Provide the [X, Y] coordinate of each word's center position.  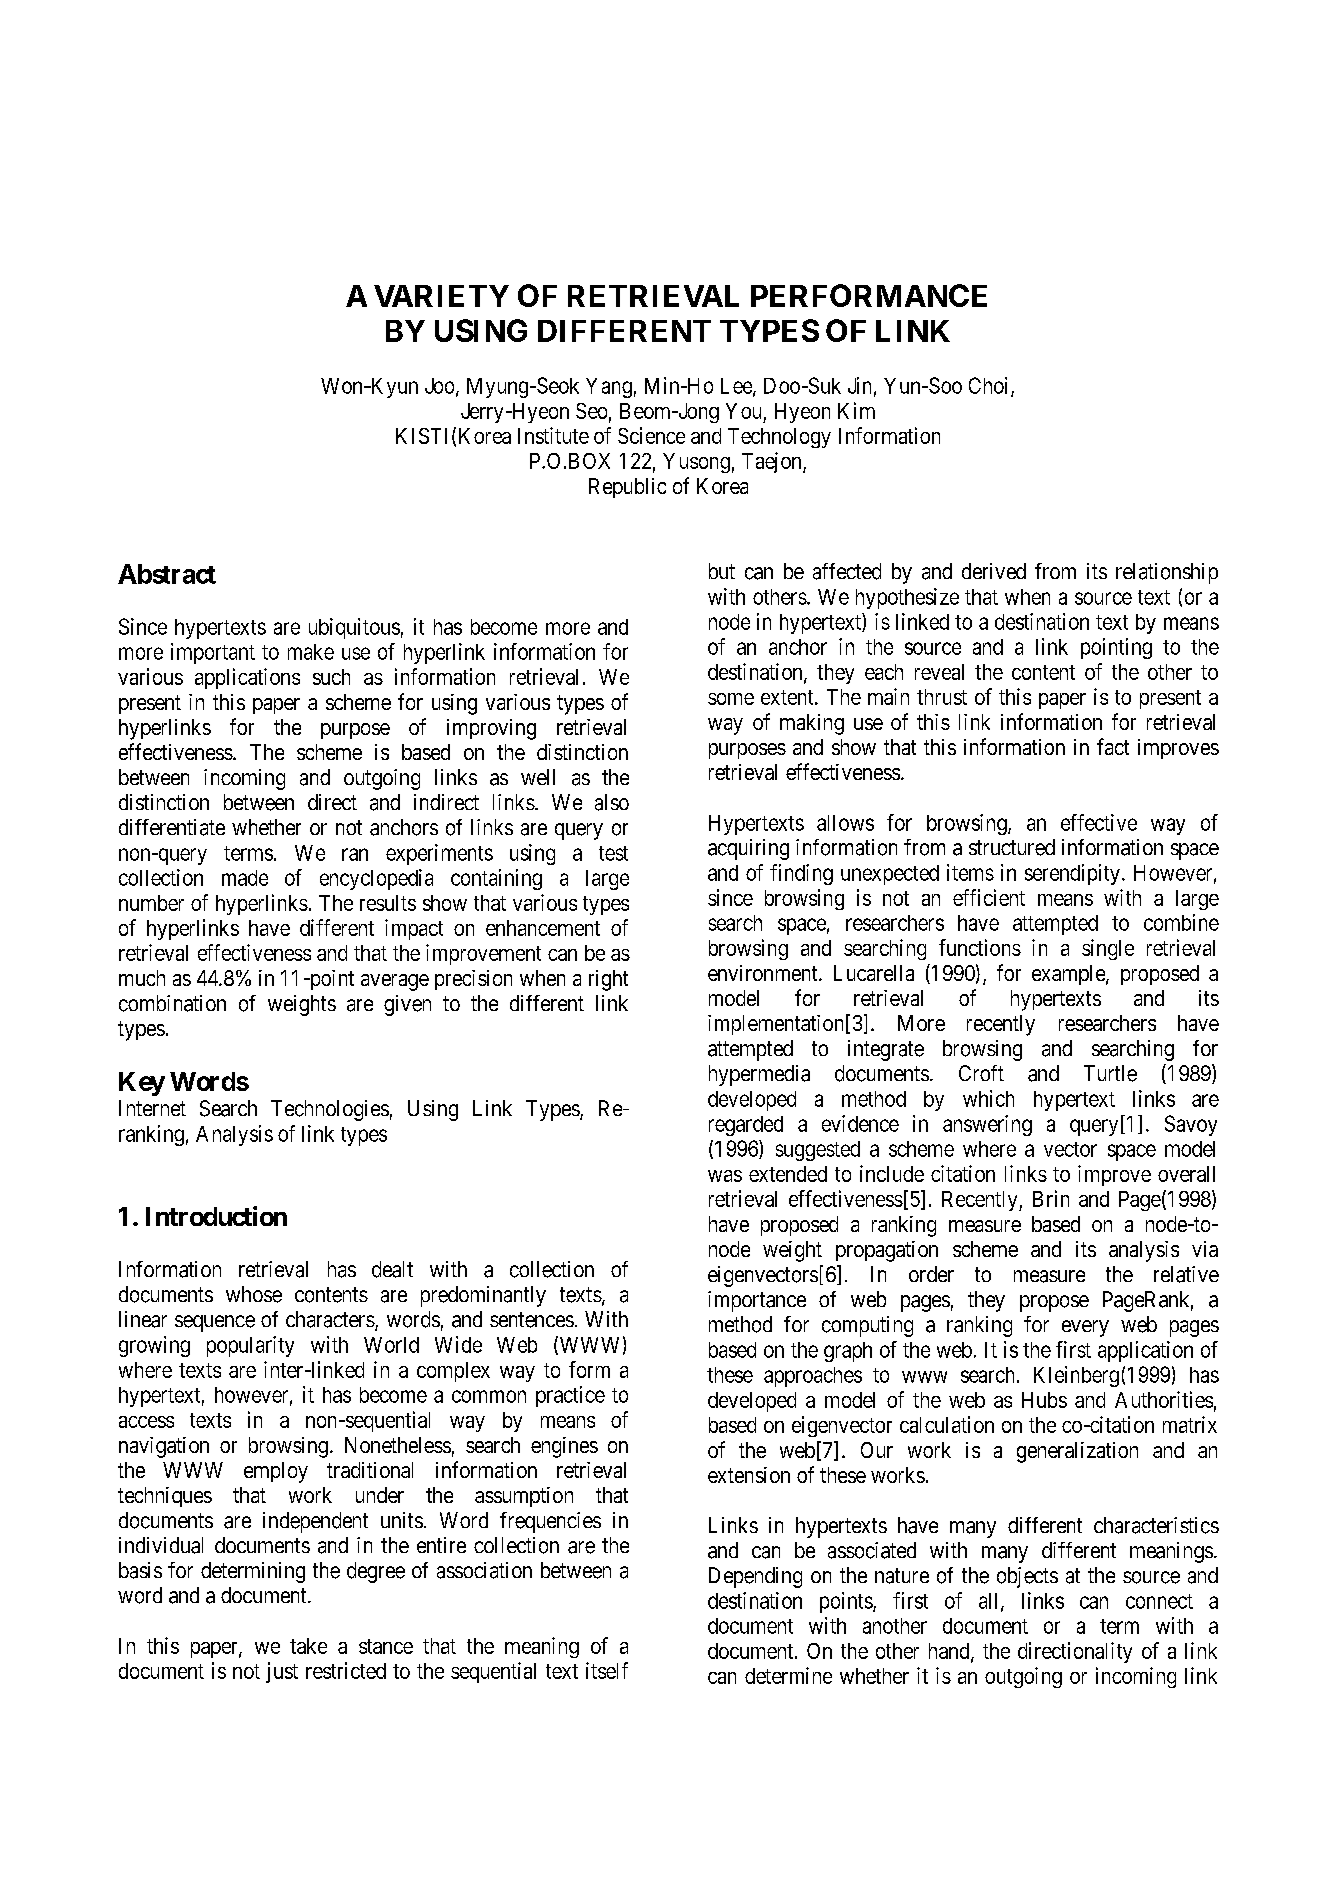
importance [757, 1301]
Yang [609, 388]
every [1085, 1328]
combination [172, 1003]
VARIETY [441, 296]
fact [1113, 746]
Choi [990, 386]
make [311, 652]
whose [254, 1294]
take [308, 1646]
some [731, 699]
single [1108, 949]
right [608, 980]
